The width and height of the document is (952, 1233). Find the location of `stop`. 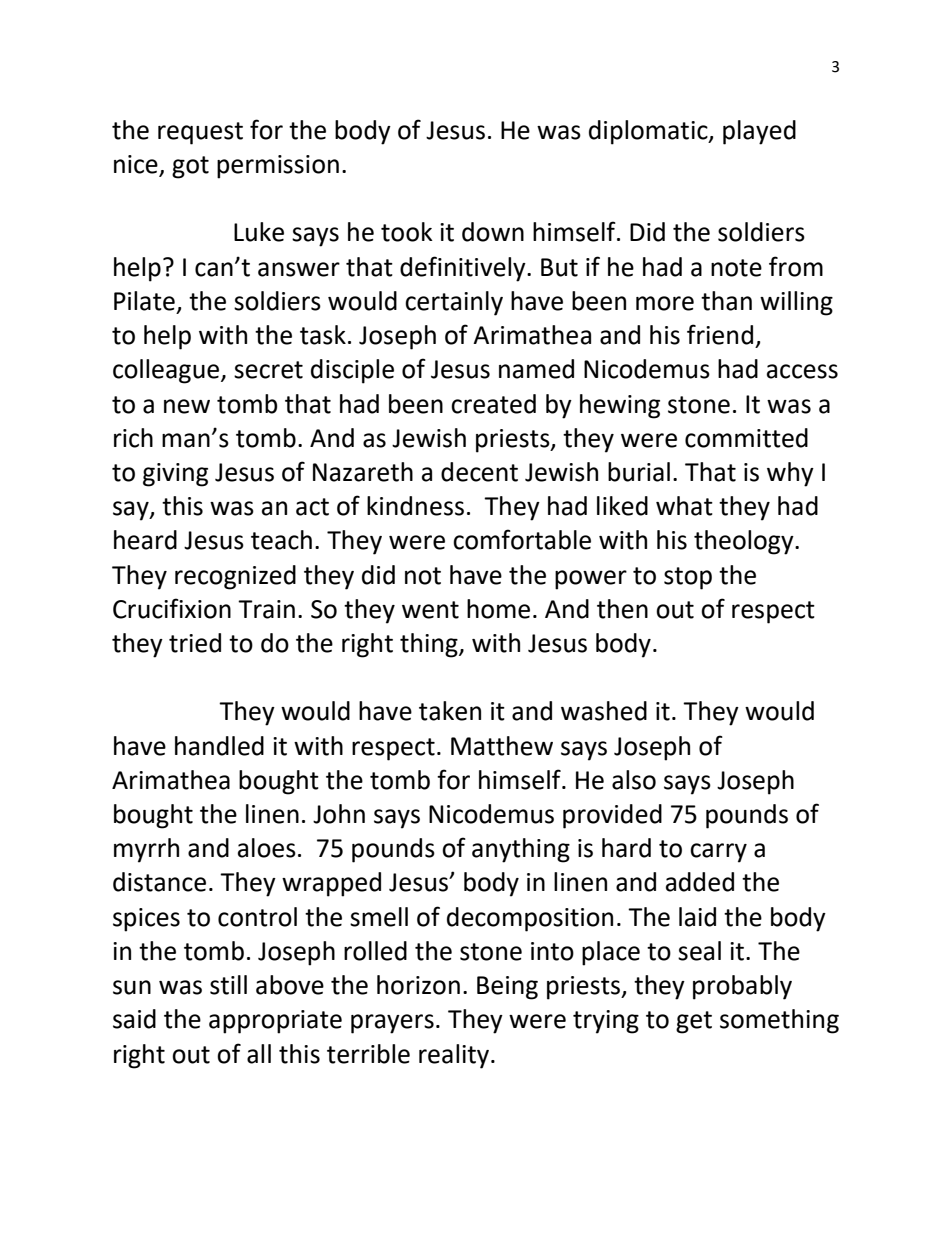

stop is located at coordinates (688, 578).
